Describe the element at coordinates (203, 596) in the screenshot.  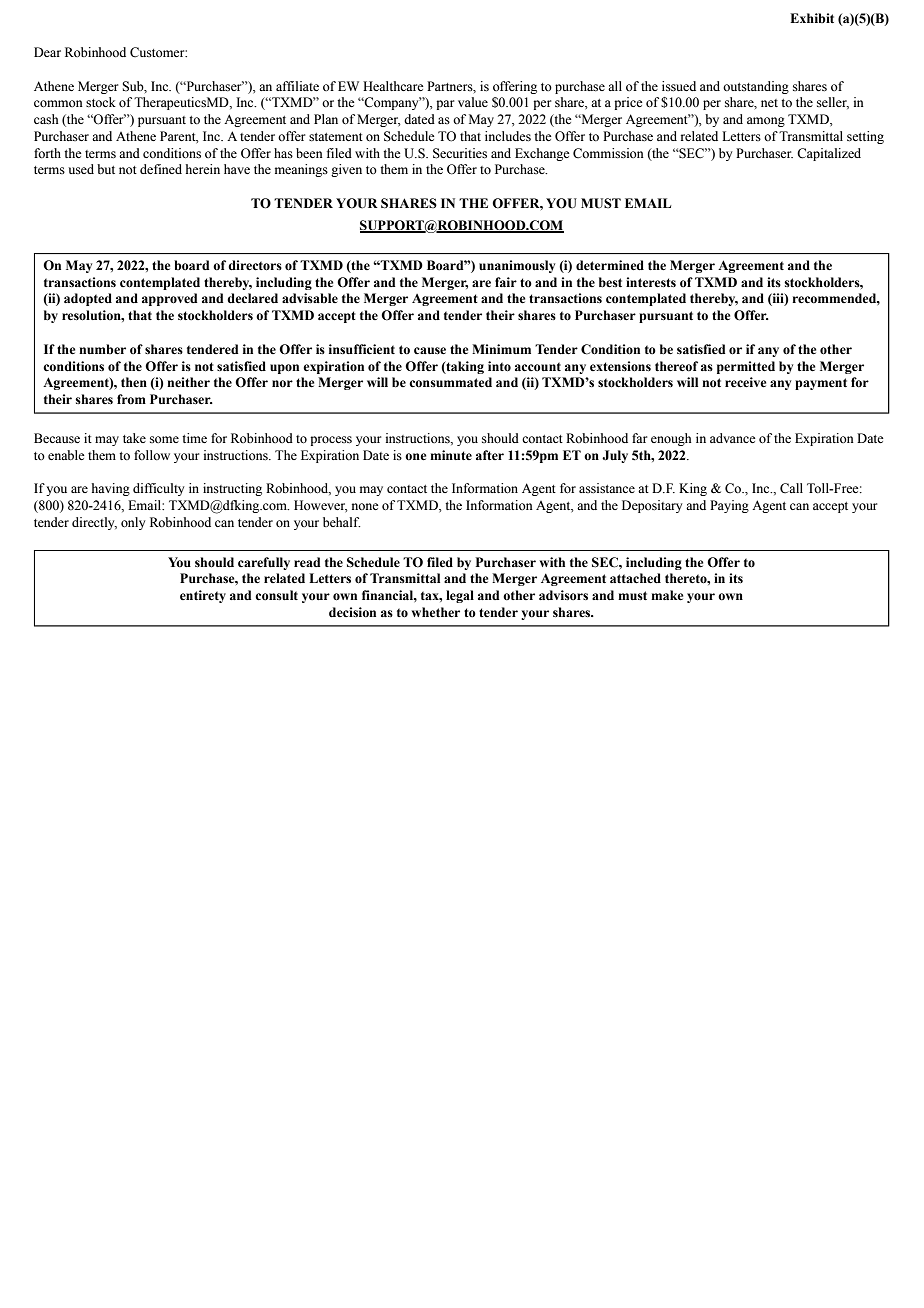
I see `entirety` at that location.
